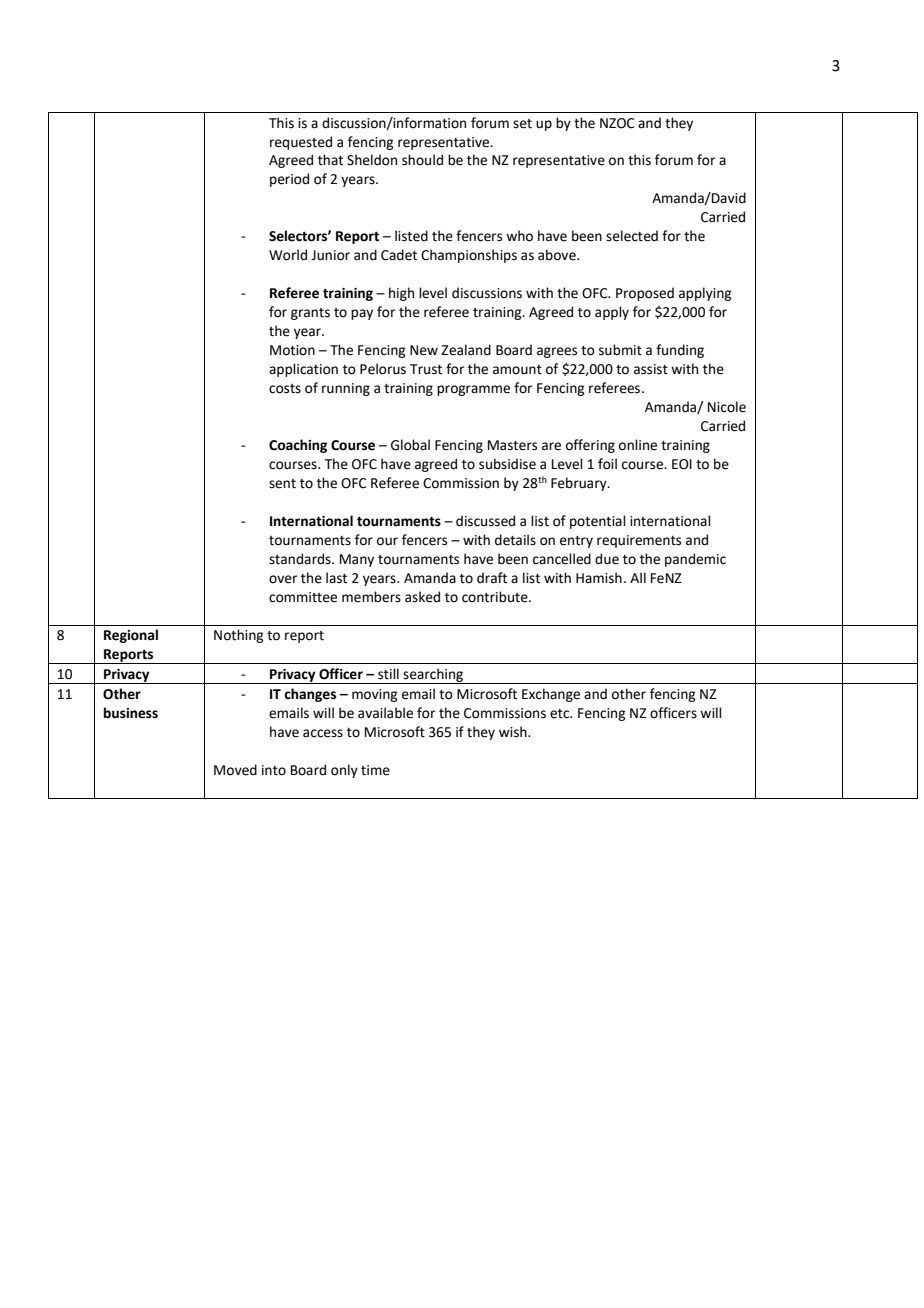 Image resolution: width=924 pixels, height=1308 pixels. Describe the element at coordinates (301, 143) in the screenshot. I see `requested` at that location.
